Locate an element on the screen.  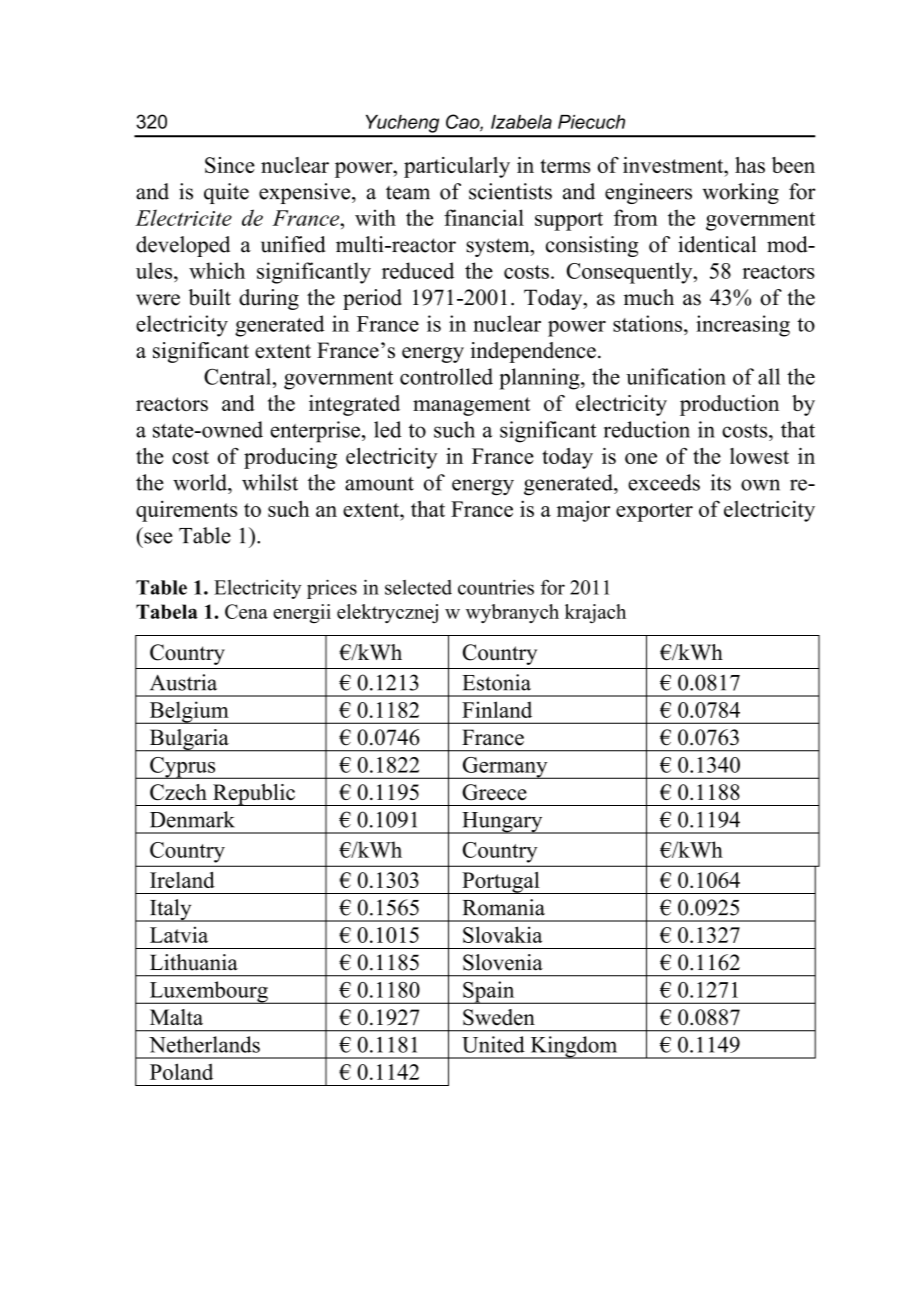
countries is located at coordinates (496, 587).
